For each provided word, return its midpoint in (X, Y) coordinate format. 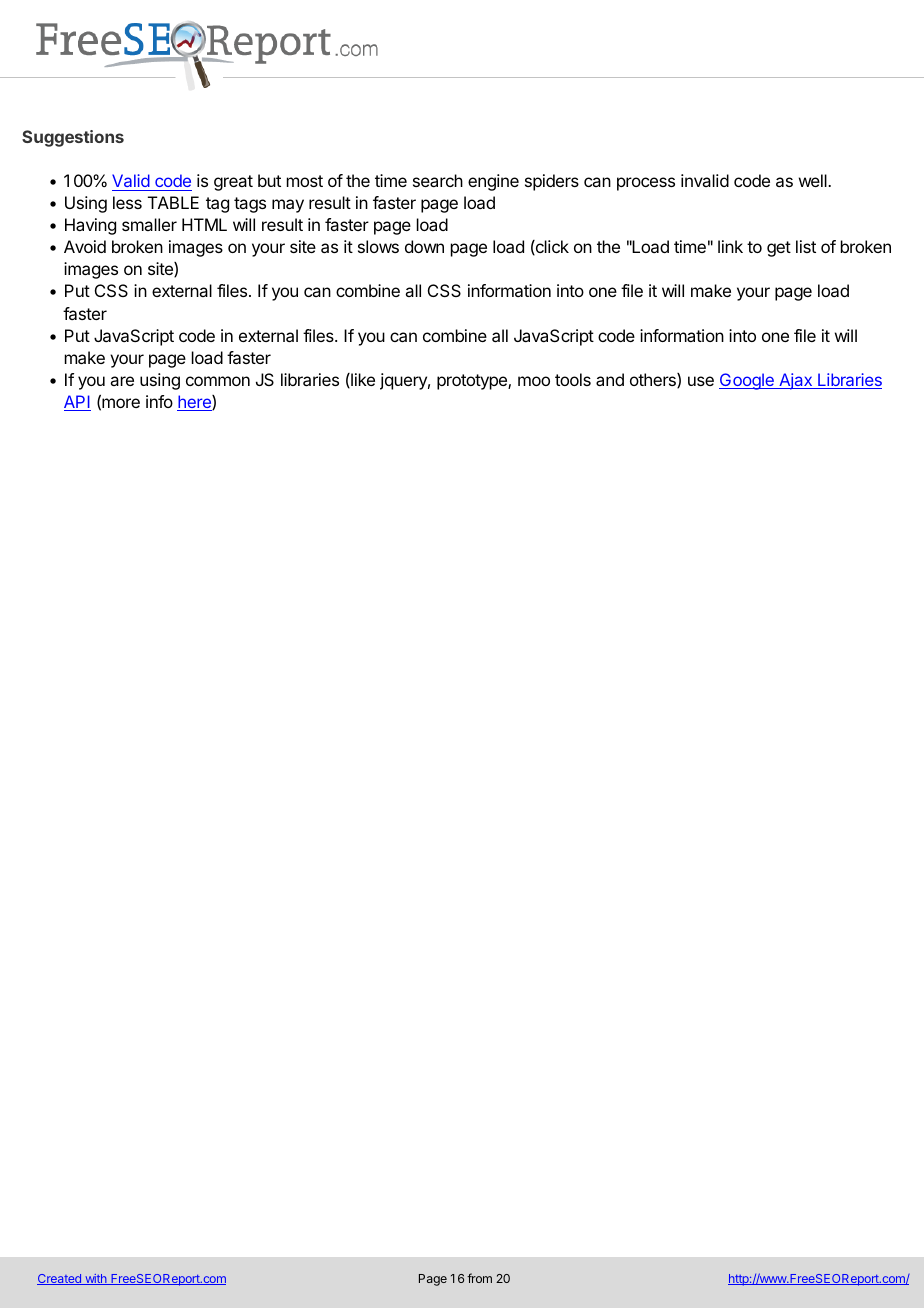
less (127, 202)
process (646, 184)
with (96, 1279)
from (479, 1278)
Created (60, 1279)
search (438, 180)
